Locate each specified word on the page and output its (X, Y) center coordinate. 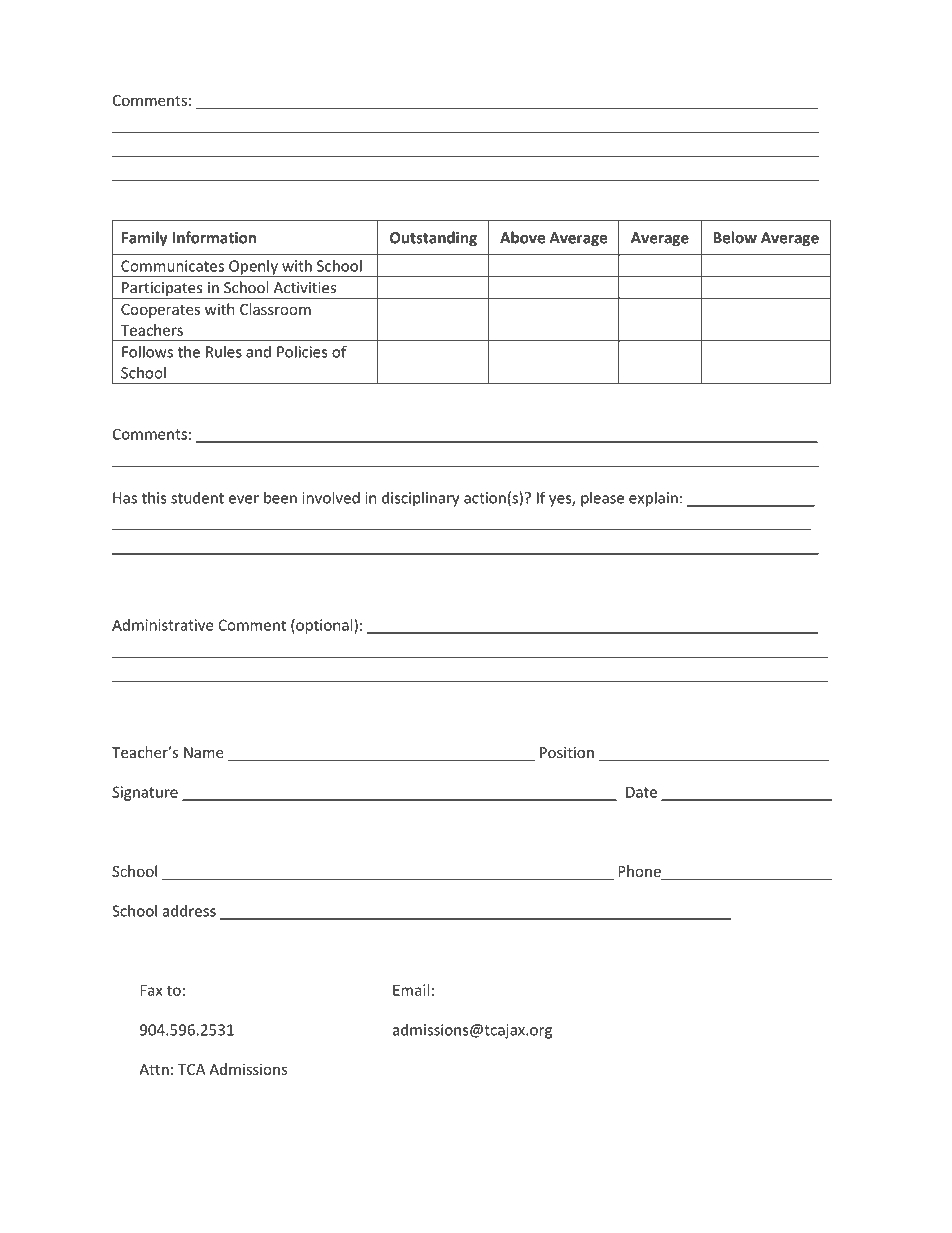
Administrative (162, 625)
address (189, 911)
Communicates (172, 266)
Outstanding (433, 239)
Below (735, 237)
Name (204, 752)
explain (653, 499)
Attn (154, 1069)
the (189, 351)
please (602, 499)
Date (641, 792)
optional (324, 626)
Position (567, 752)
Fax (151, 990)
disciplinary (420, 499)
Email (411, 990)
